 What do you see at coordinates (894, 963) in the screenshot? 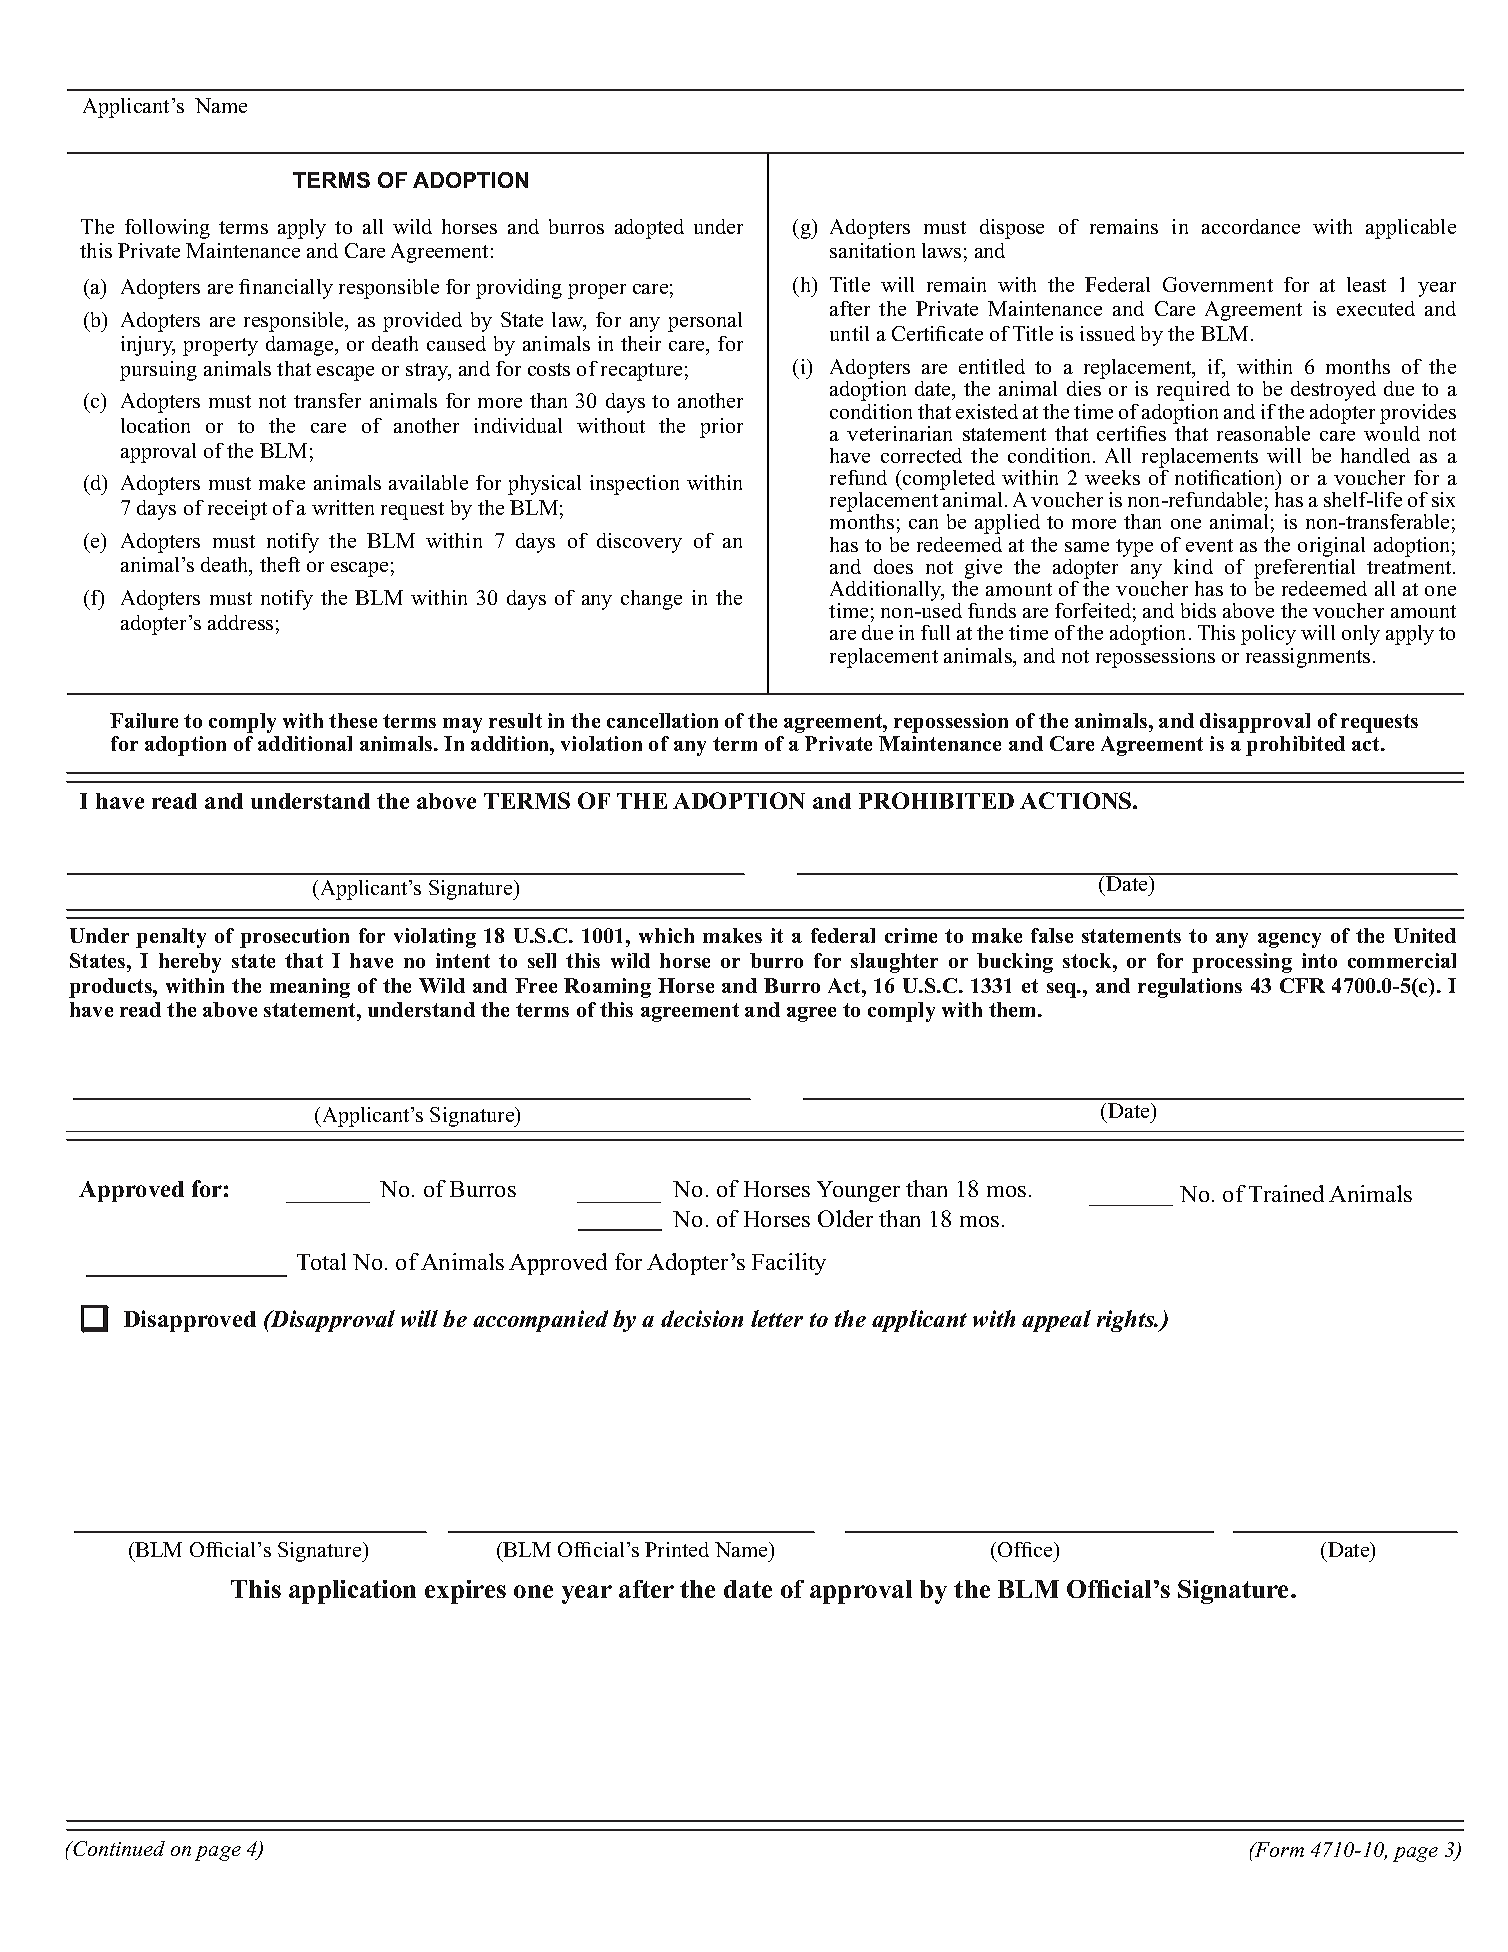
I see `slaughter` at bounding box center [894, 963].
